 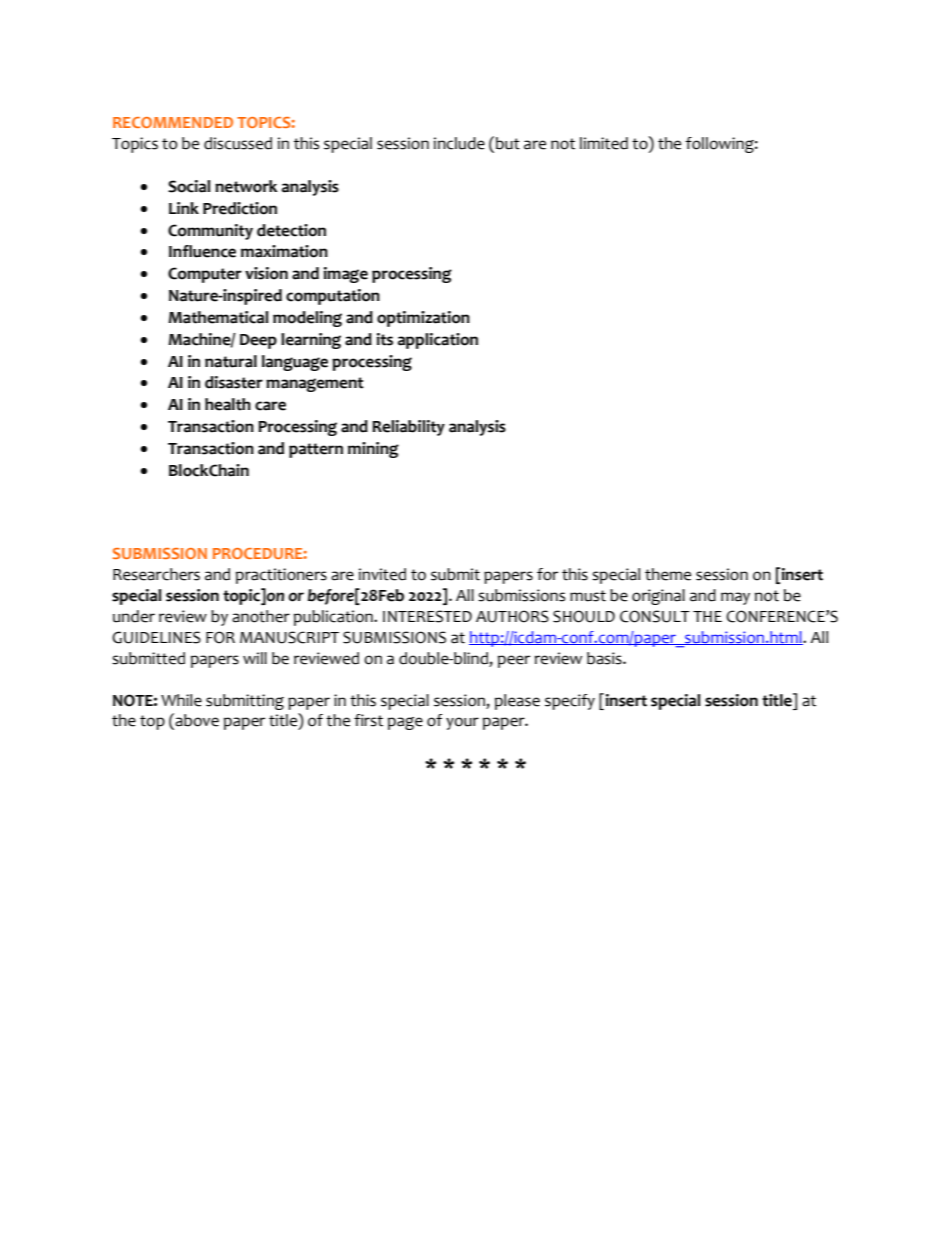 I want to click on While, so click(x=181, y=700).
